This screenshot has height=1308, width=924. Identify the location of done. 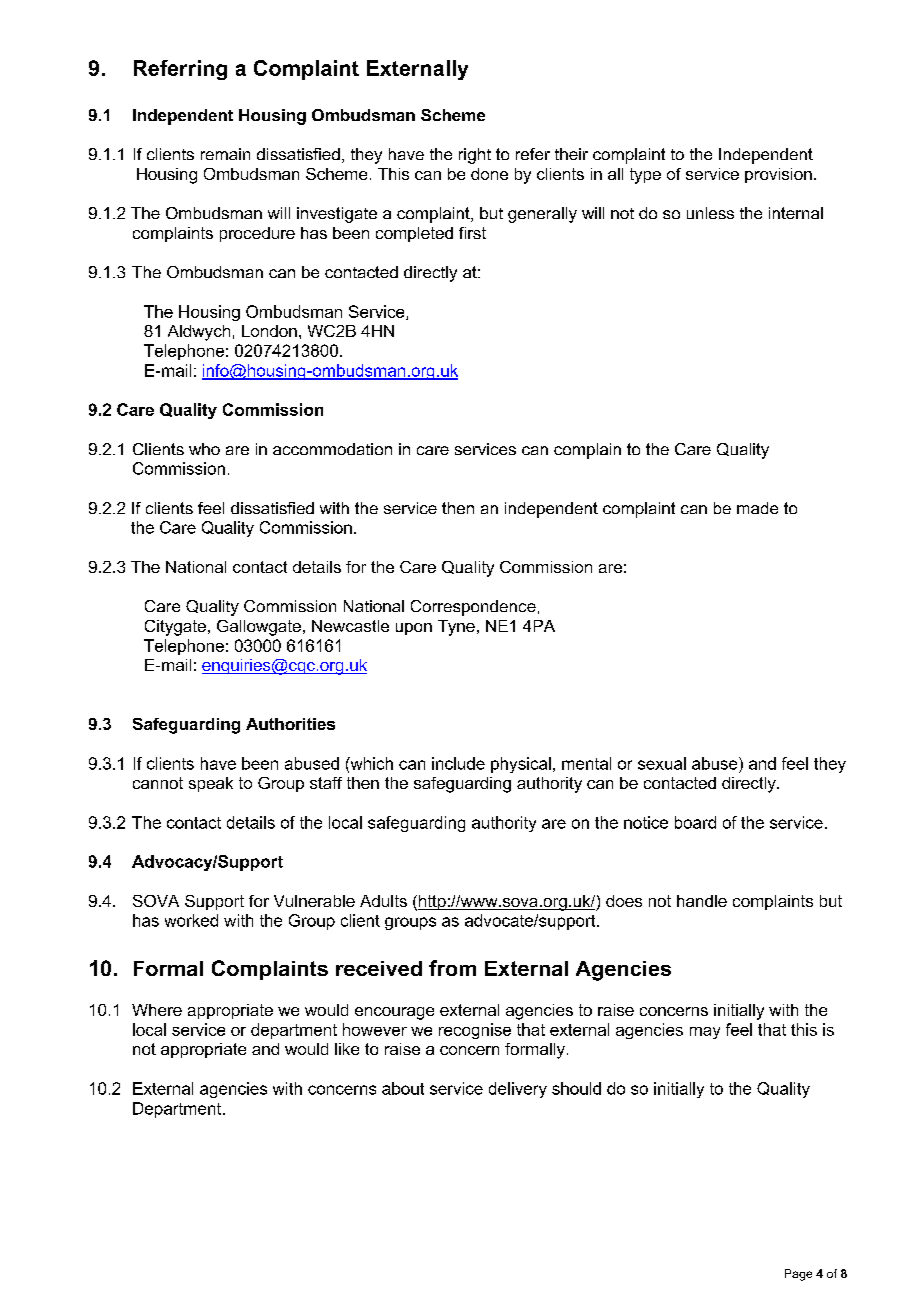
(489, 174).
